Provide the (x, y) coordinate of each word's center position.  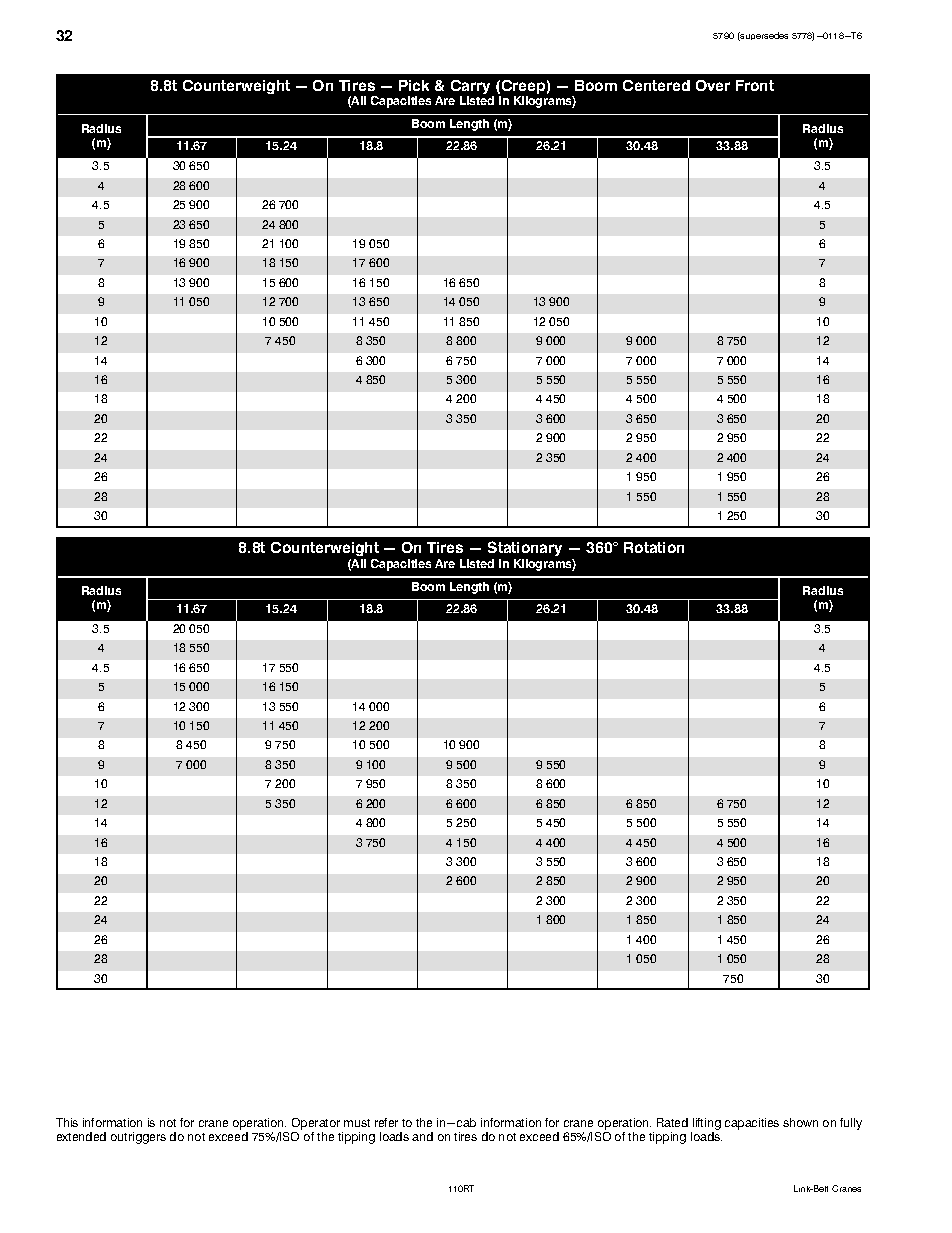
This (67, 1122)
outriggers (138, 1138)
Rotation (654, 547)
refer (386, 1122)
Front (755, 85)
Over (713, 85)
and (422, 1136)
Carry (472, 88)
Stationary (525, 550)
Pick (414, 85)
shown (800, 1122)
